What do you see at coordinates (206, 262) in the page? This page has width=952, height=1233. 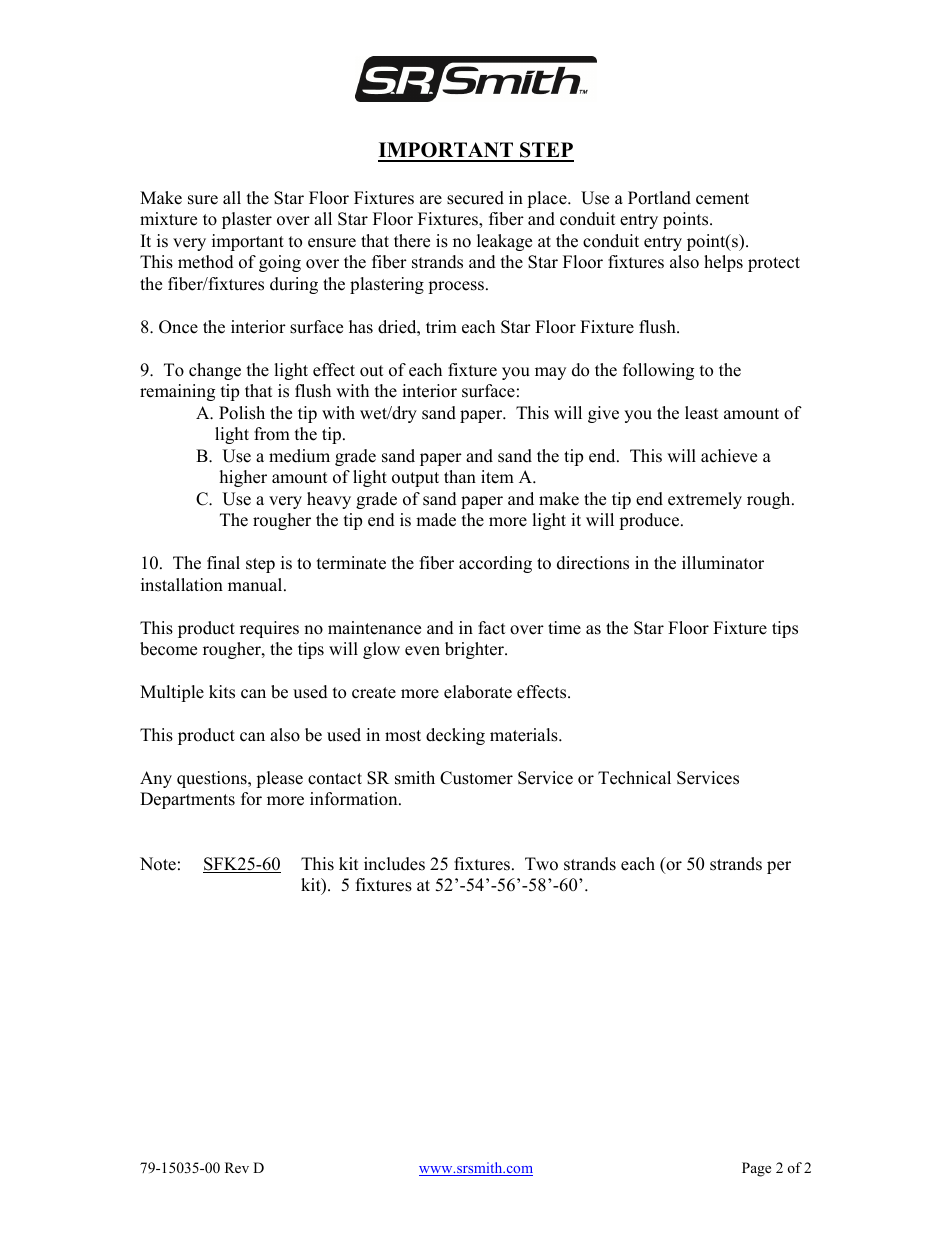 I see `method` at bounding box center [206, 262].
